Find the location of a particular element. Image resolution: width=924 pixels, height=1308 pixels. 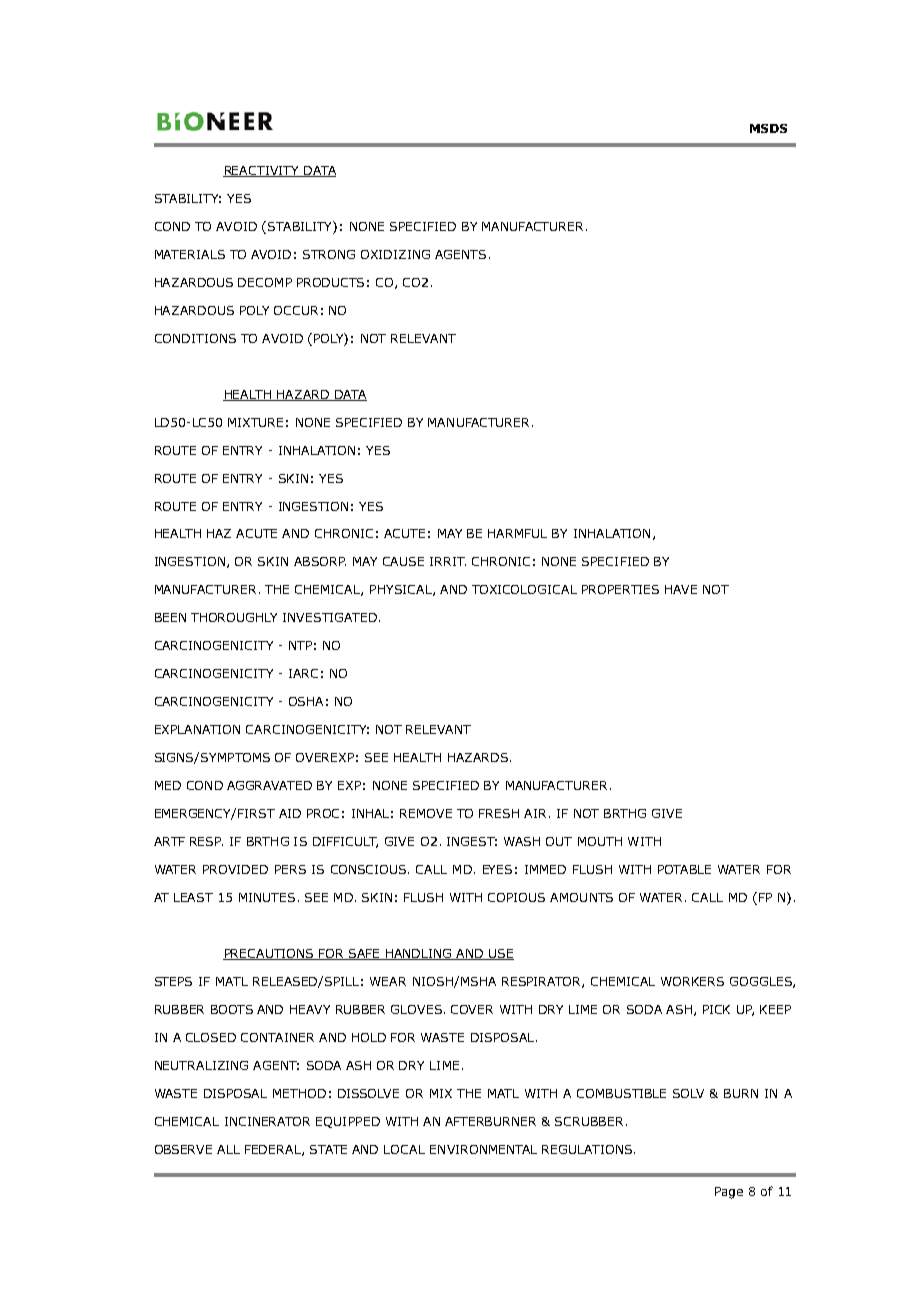

FEDERAL is located at coordinates (274, 1150).
